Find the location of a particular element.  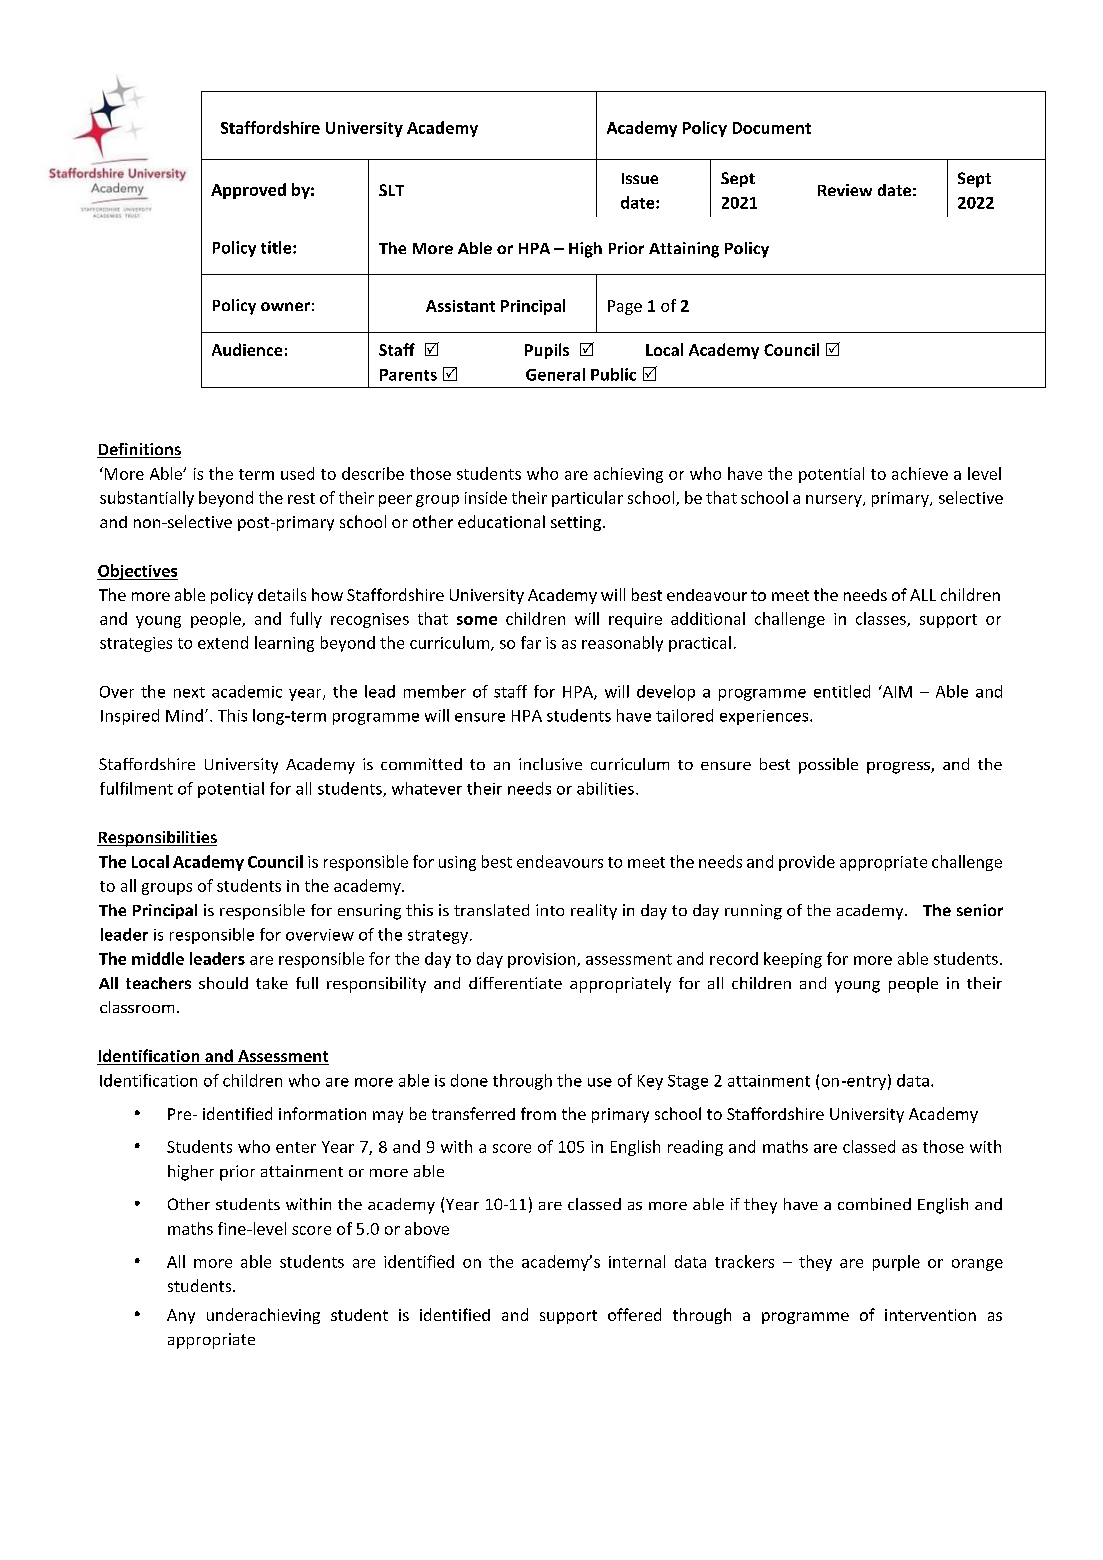

used is located at coordinates (297, 473).
